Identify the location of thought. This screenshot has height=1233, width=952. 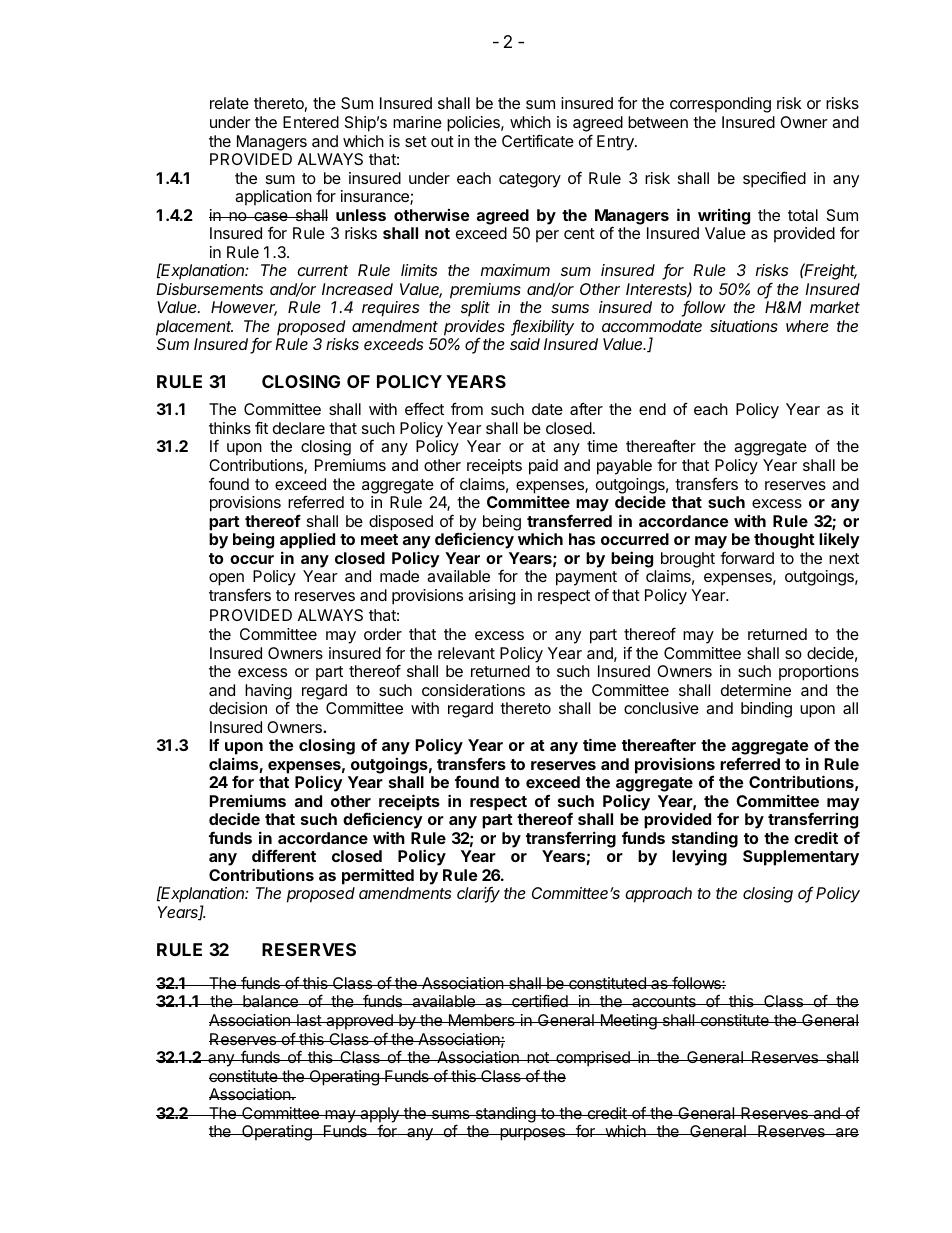
(784, 541).
